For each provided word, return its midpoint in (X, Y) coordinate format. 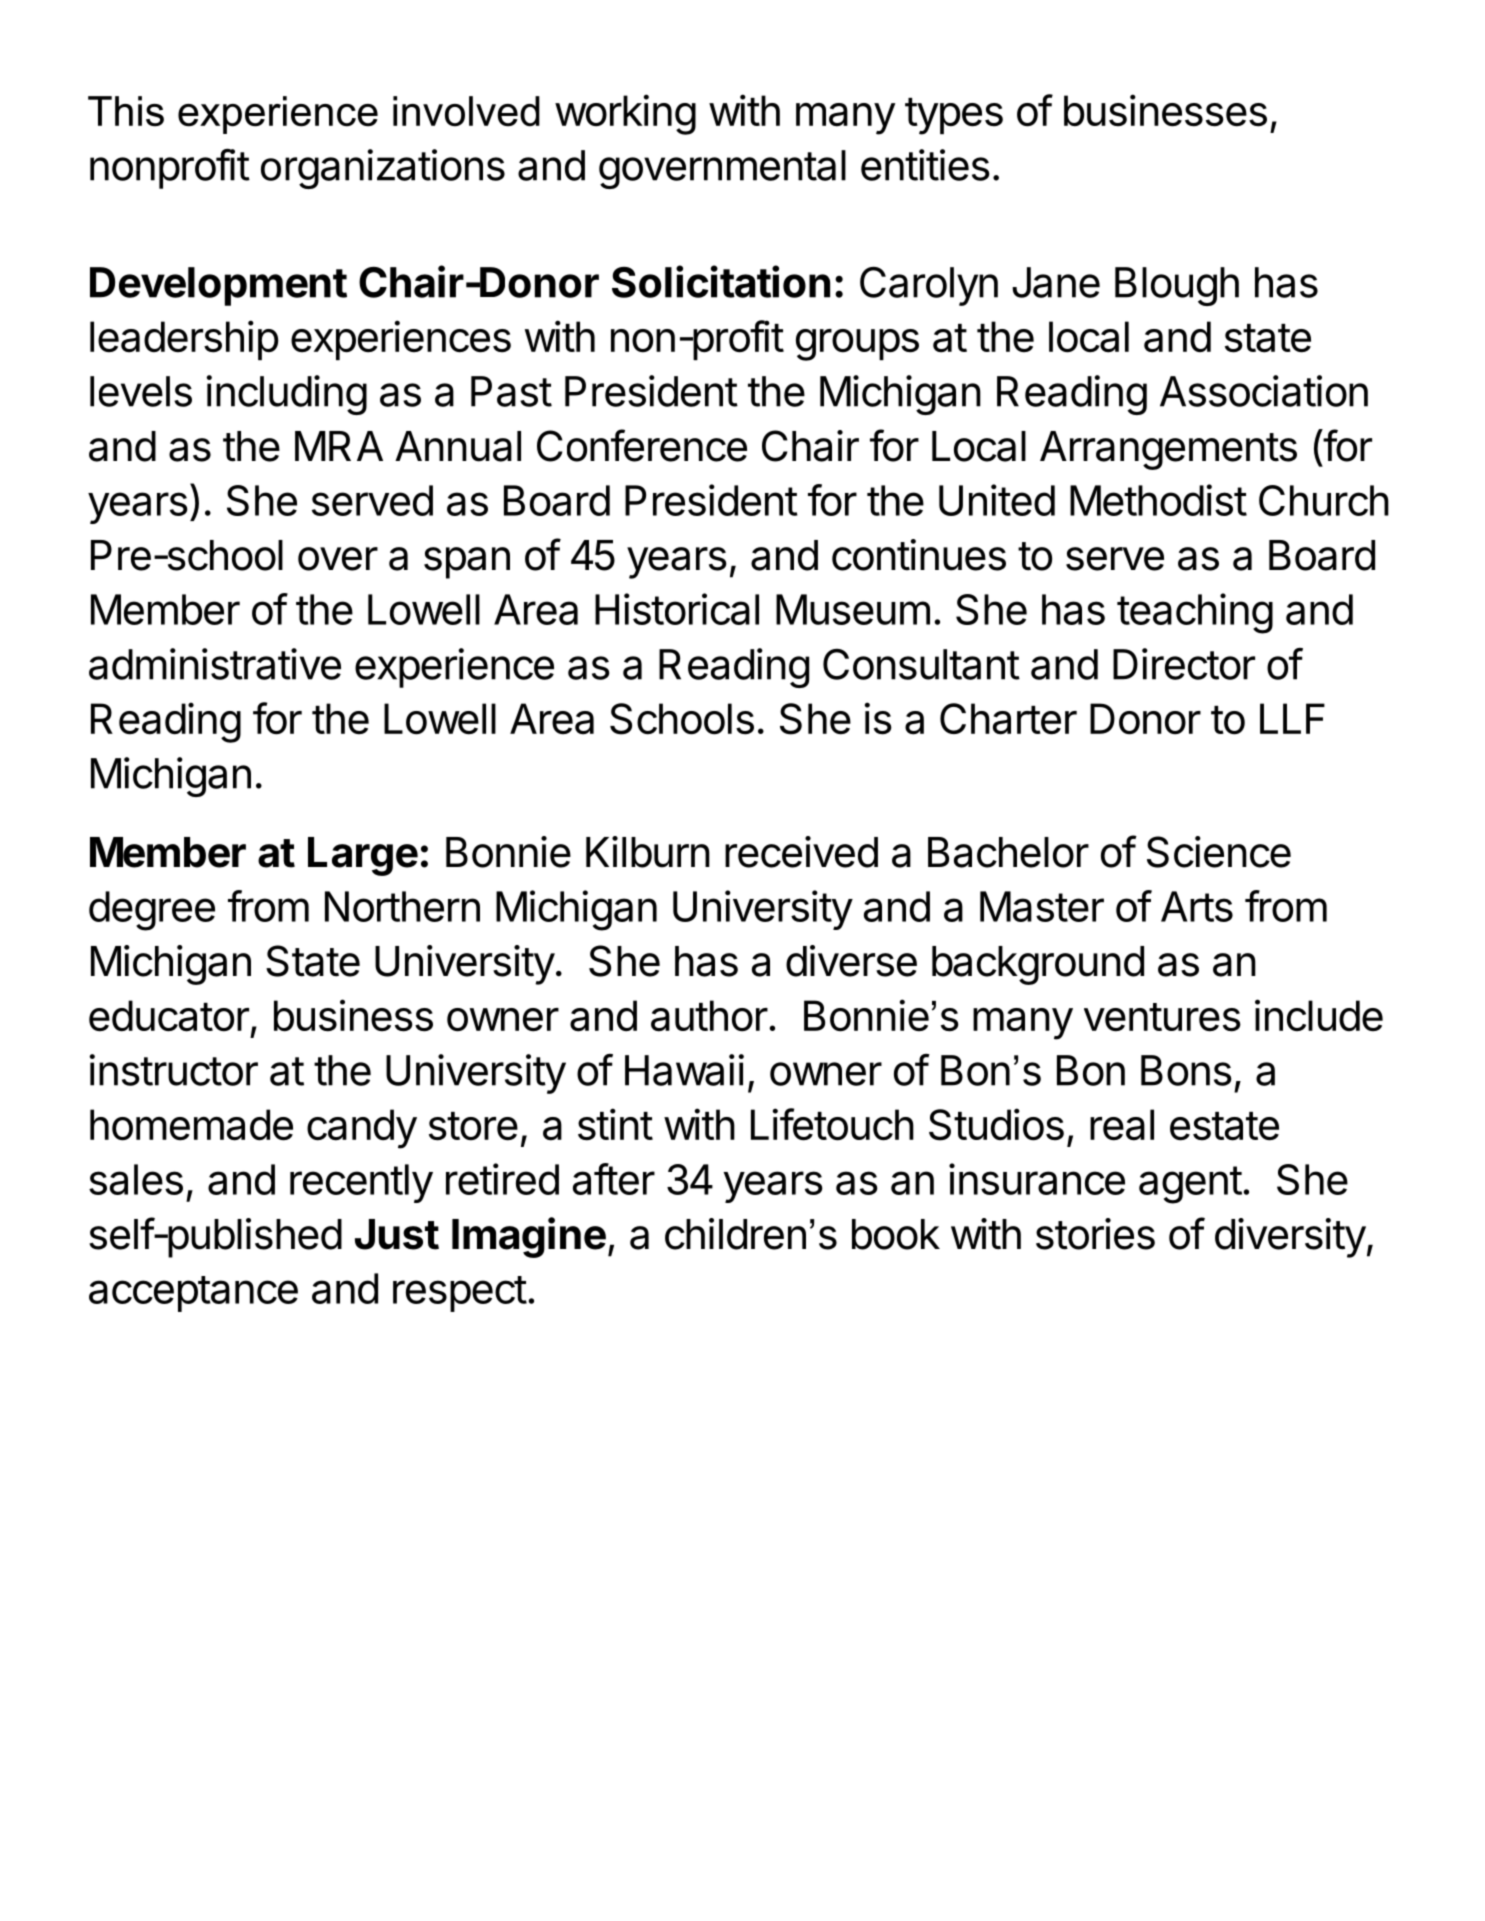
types (954, 116)
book (896, 1234)
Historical (677, 609)
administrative (215, 664)
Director (1184, 664)
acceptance (193, 1294)
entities (925, 165)
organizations (383, 169)
